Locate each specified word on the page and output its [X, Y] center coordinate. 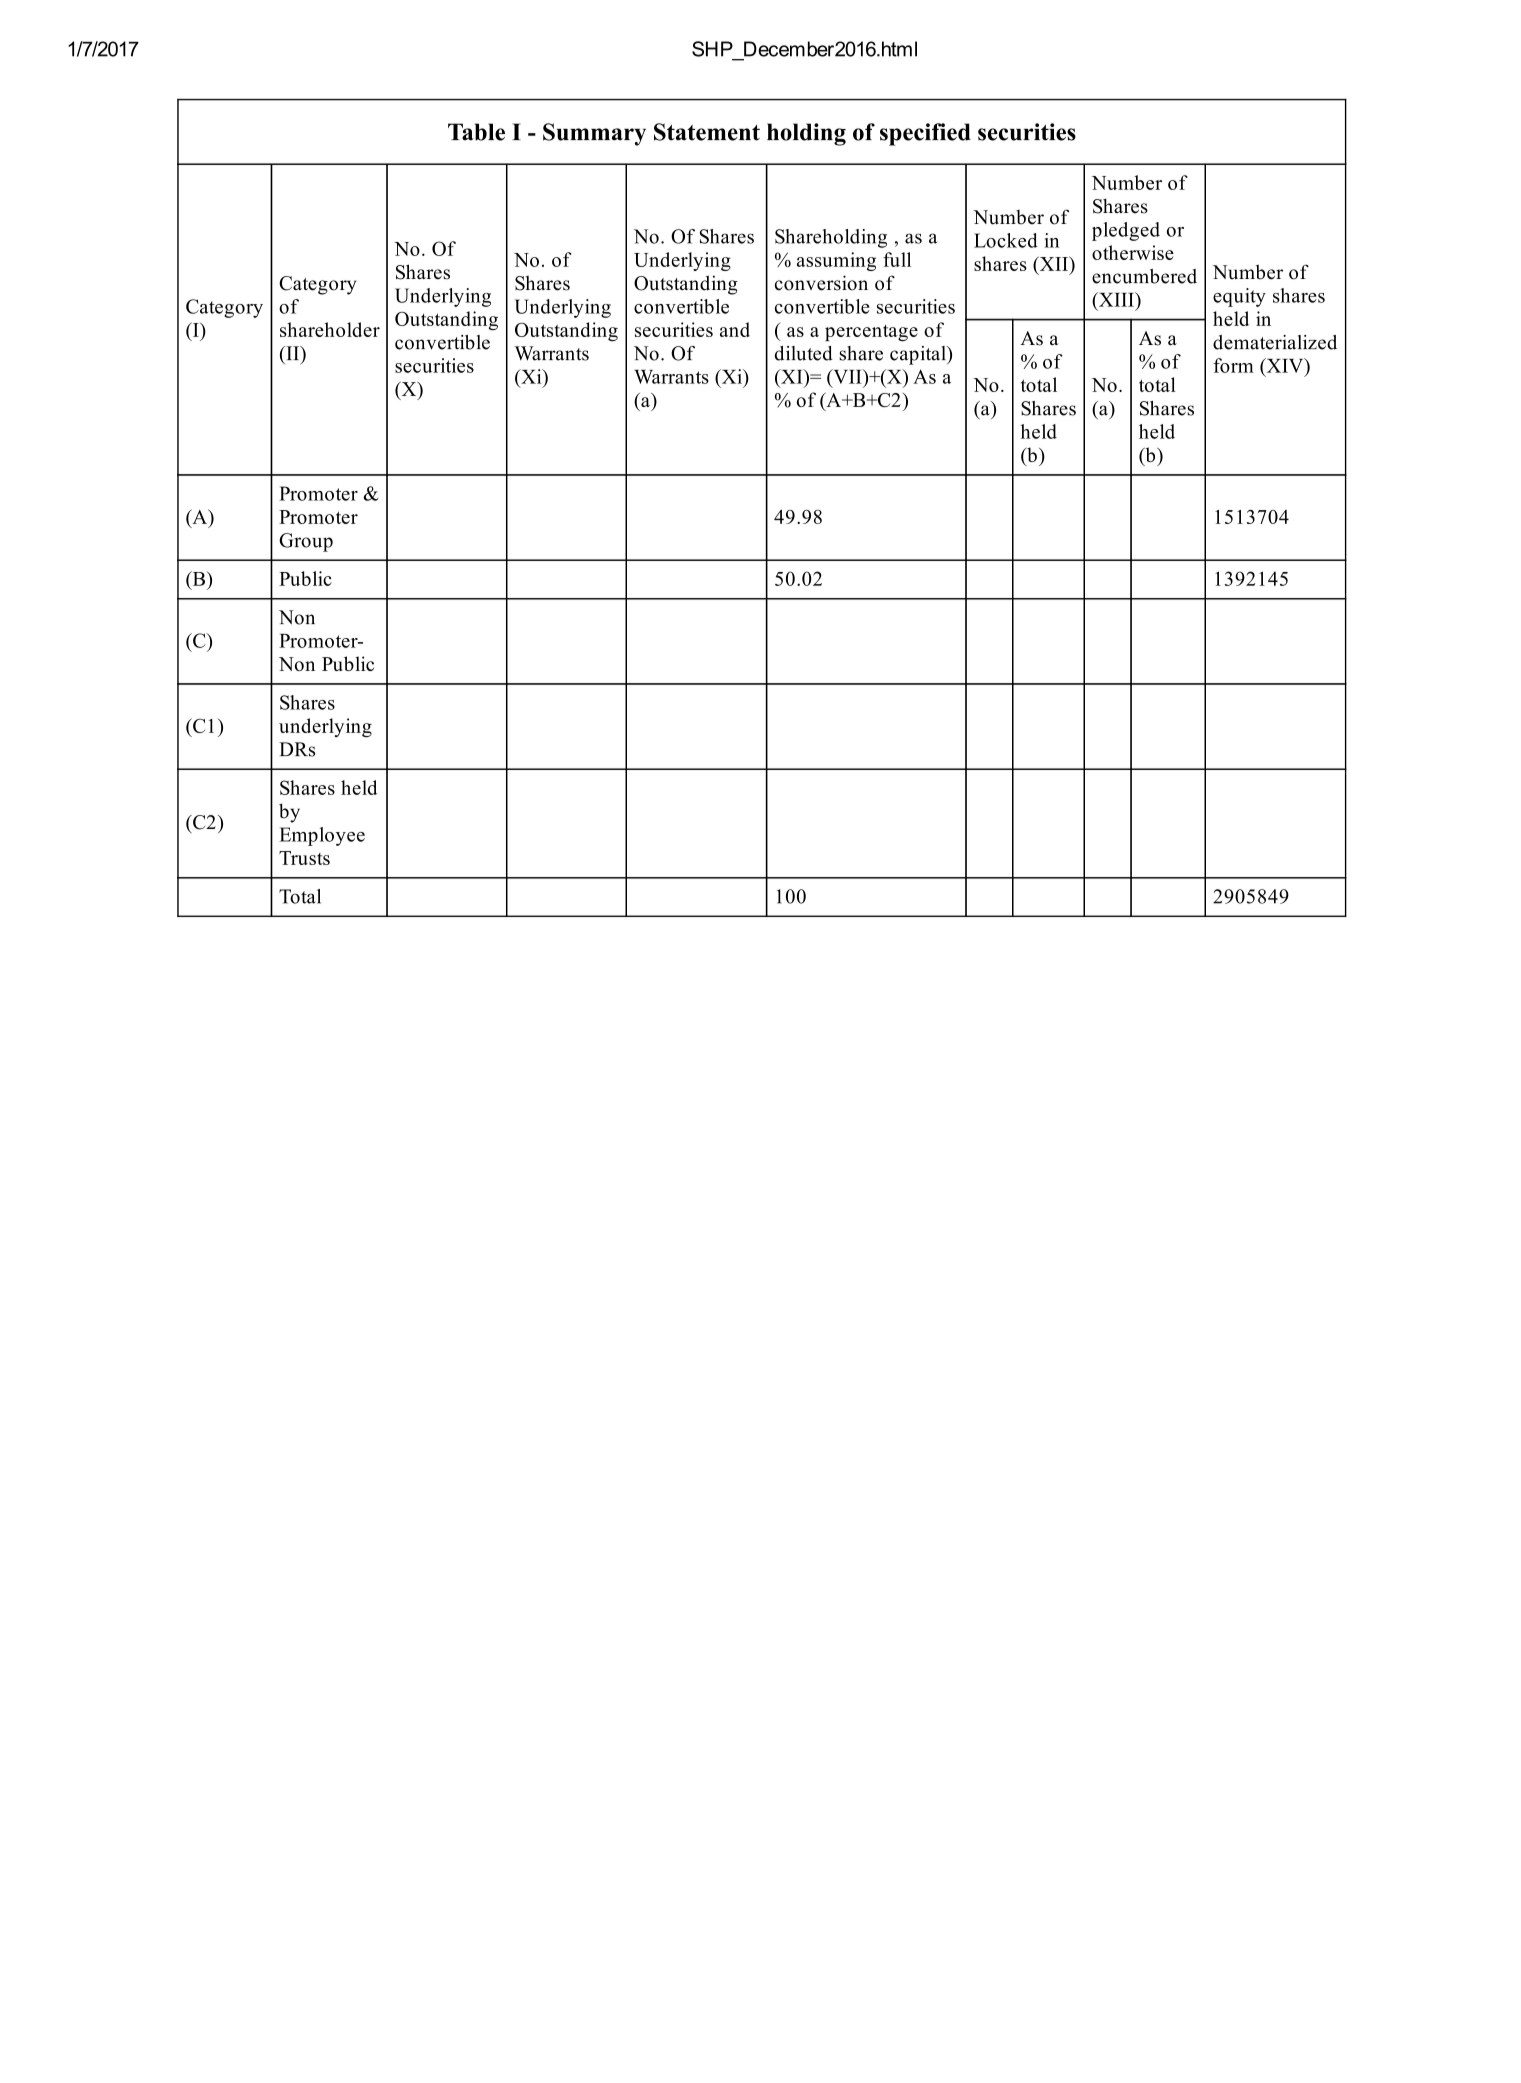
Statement [707, 132]
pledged [1126, 231]
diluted [804, 353]
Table [476, 132]
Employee [322, 836]
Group [306, 542]
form [1233, 365]
